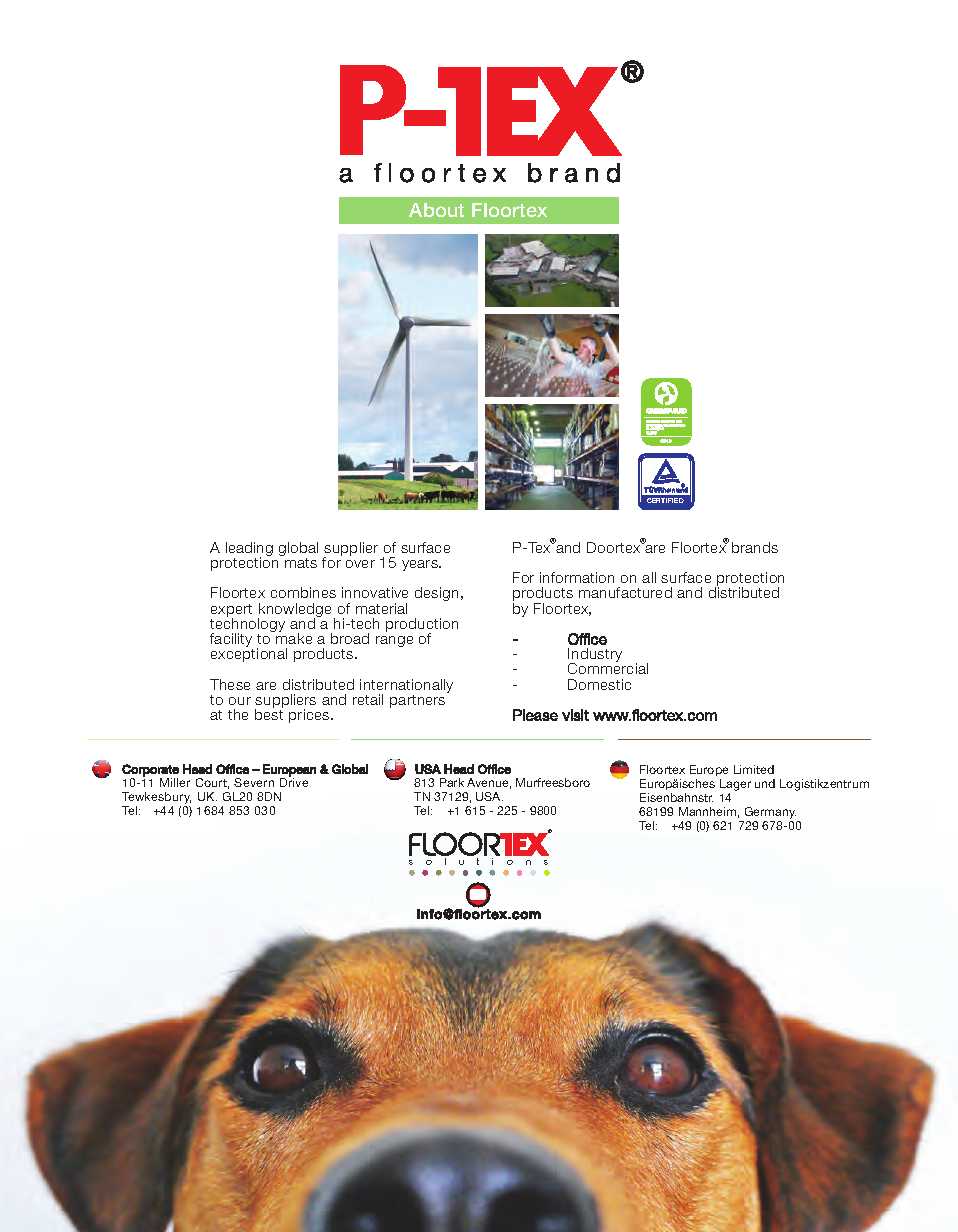  I want to click on CERTIFIED, so click(665, 500).
